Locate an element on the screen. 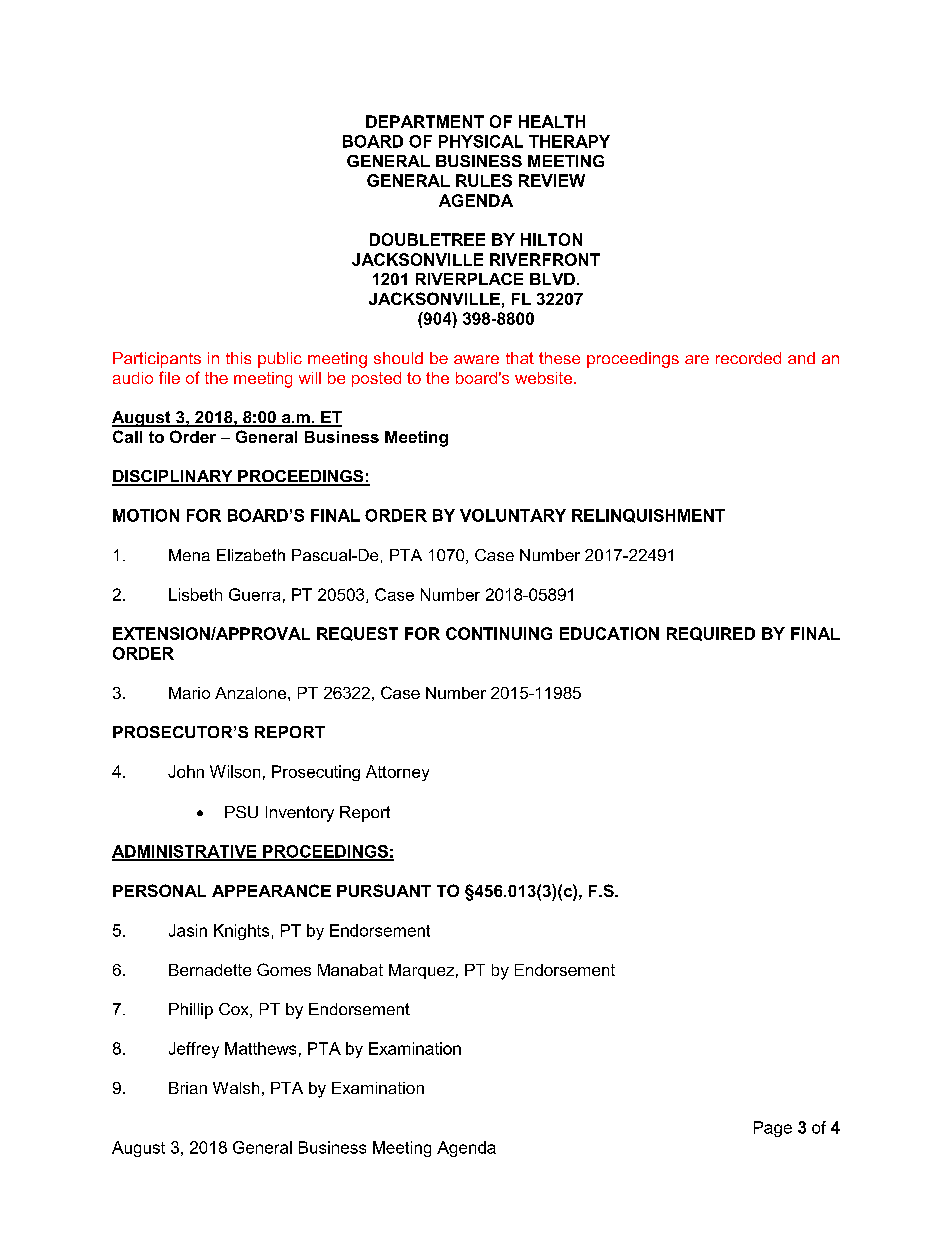 The height and width of the screenshot is (1233, 952). Lisbeth is located at coordinates (195, 594).
